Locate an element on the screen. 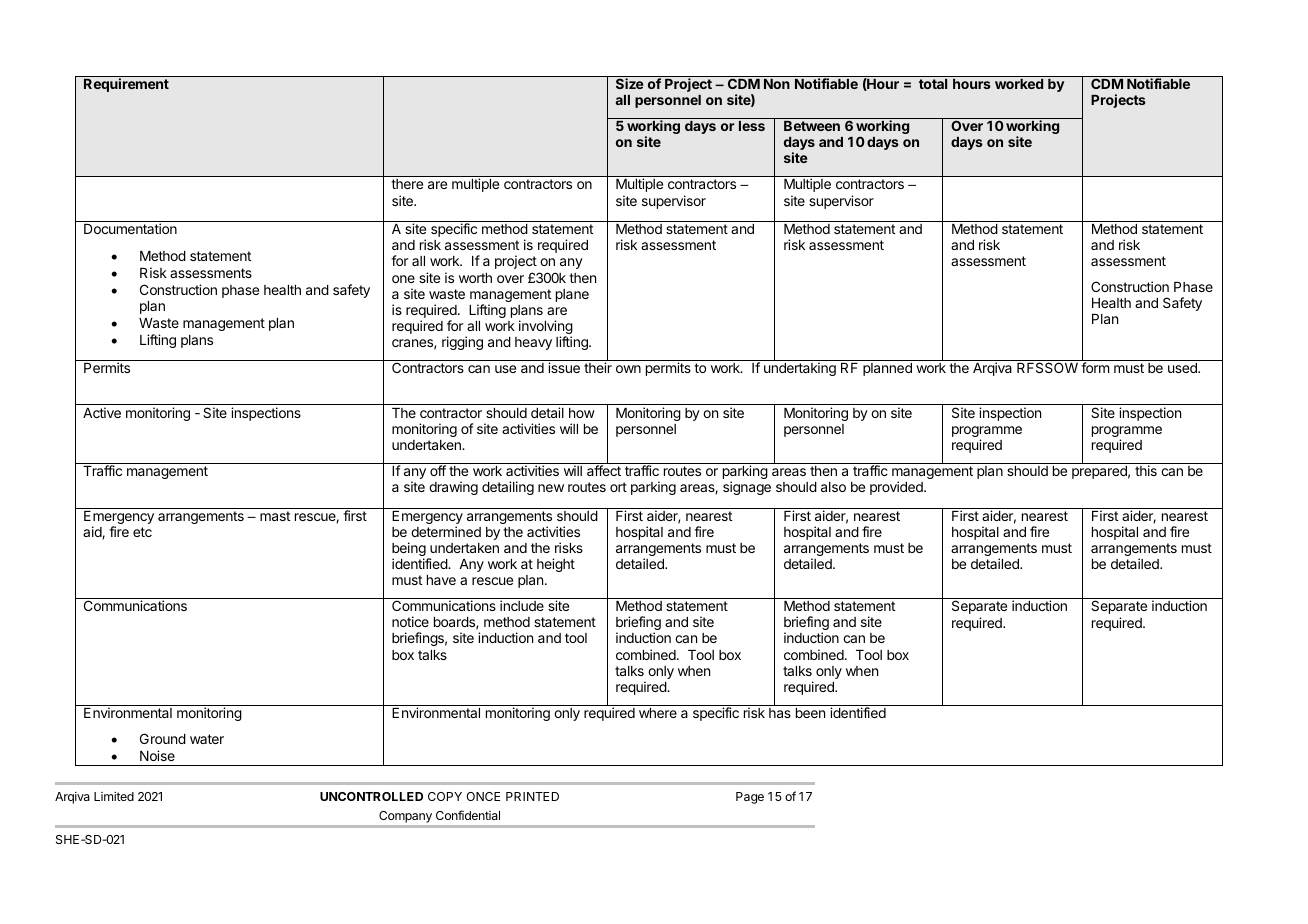 This screenshot has height=924, width=1308. Limited is located at coordinates (114, 796).
